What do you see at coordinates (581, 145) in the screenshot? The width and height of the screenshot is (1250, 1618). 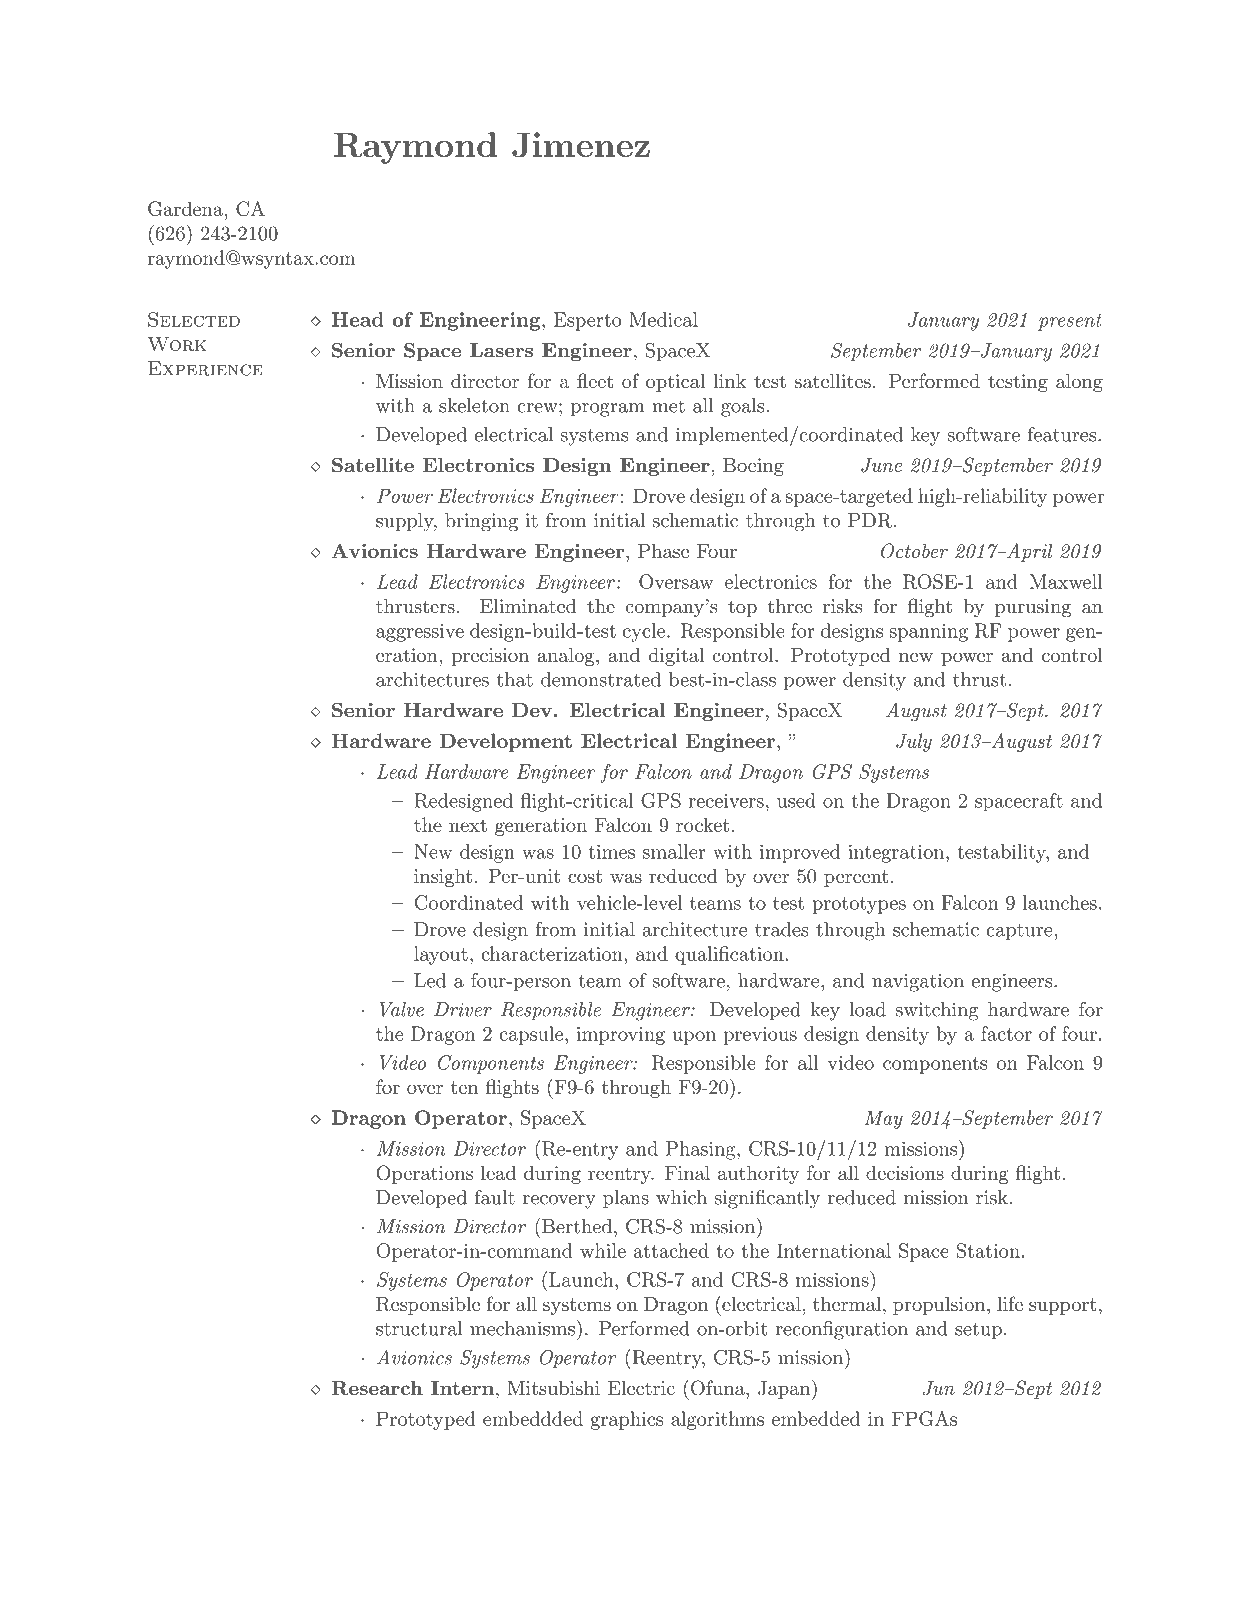 I see `Jimenez` at bounding box center [581, 145].
